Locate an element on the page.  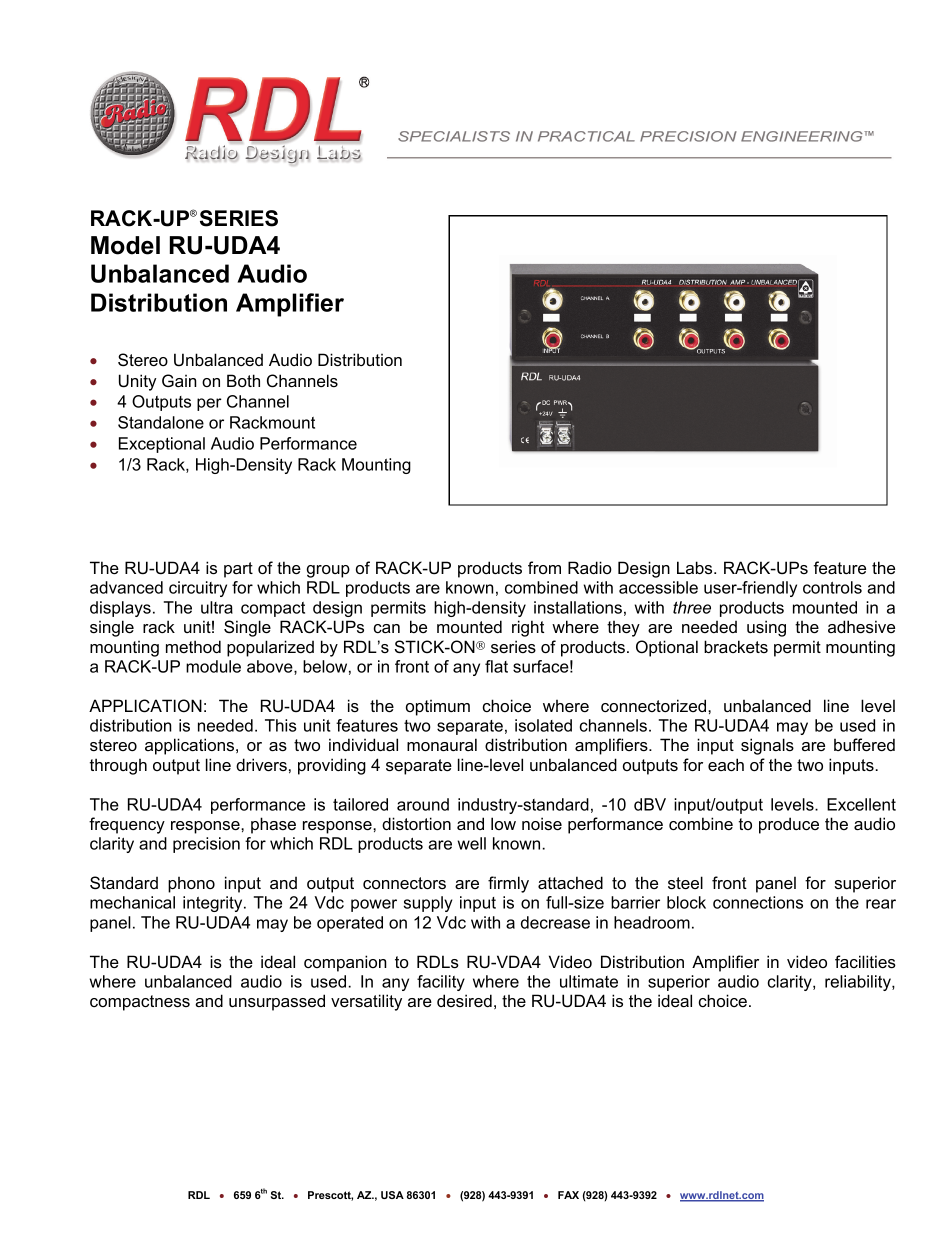
from is located at coordinates (544, 567).
